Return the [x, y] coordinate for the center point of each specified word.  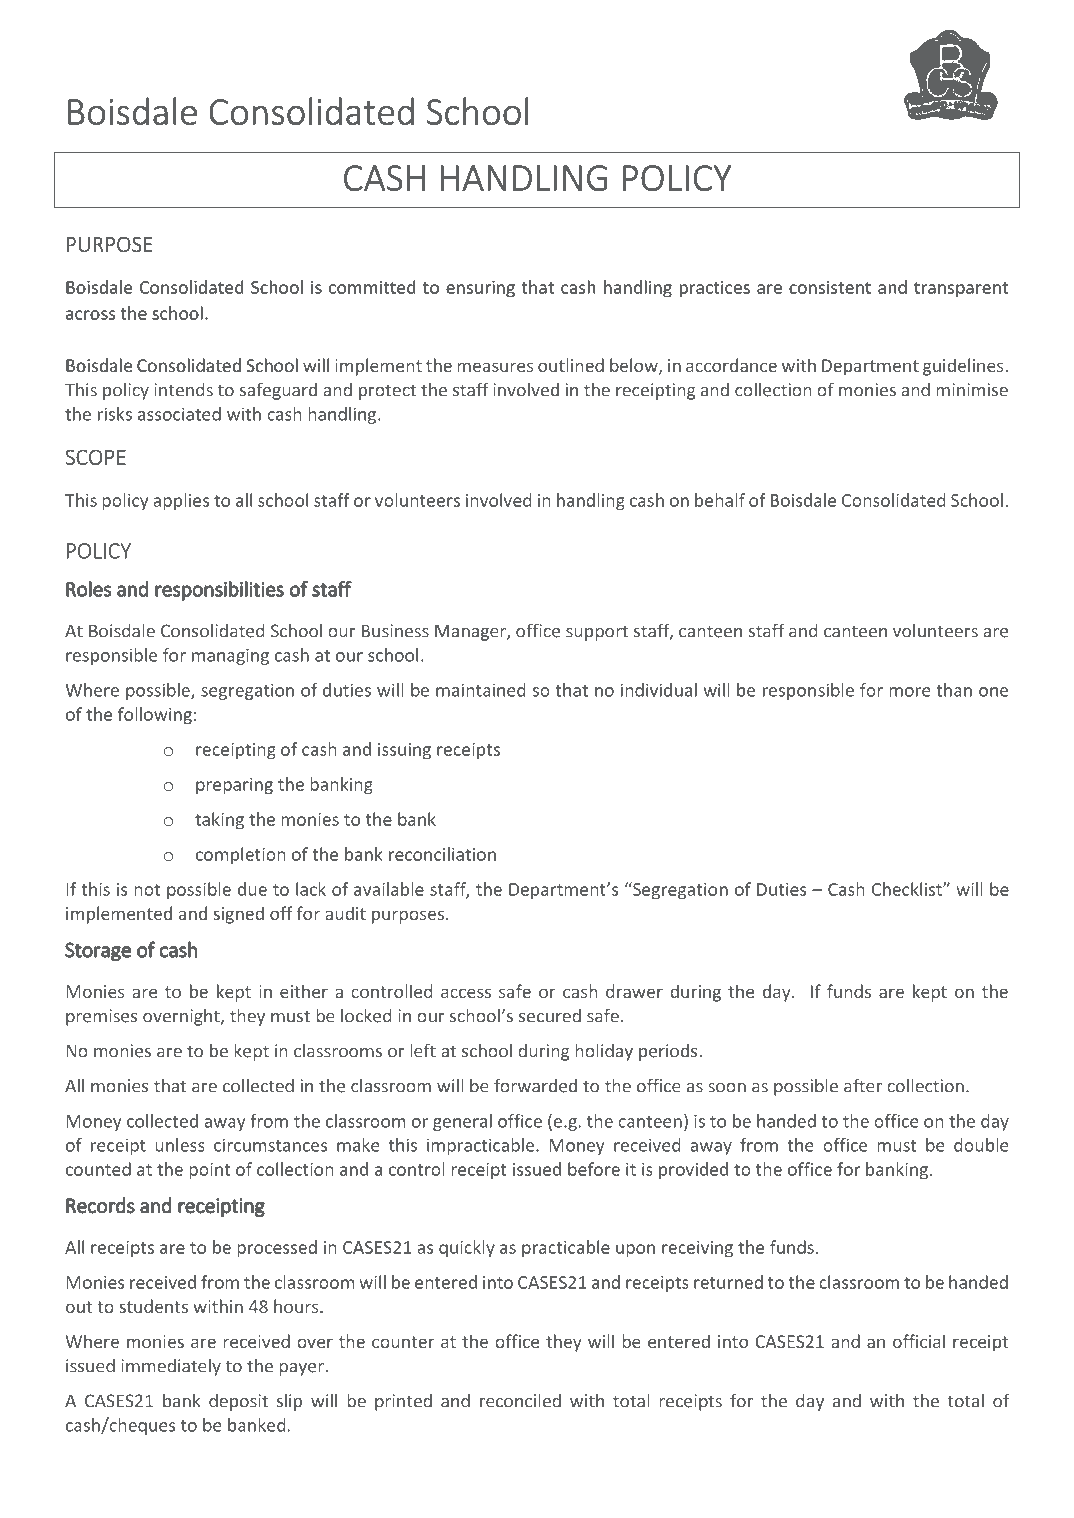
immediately [171, 1367]
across [90, 315]
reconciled [520, 1400]
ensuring [480, 289]
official [919, 1341]
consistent [830, 287]
